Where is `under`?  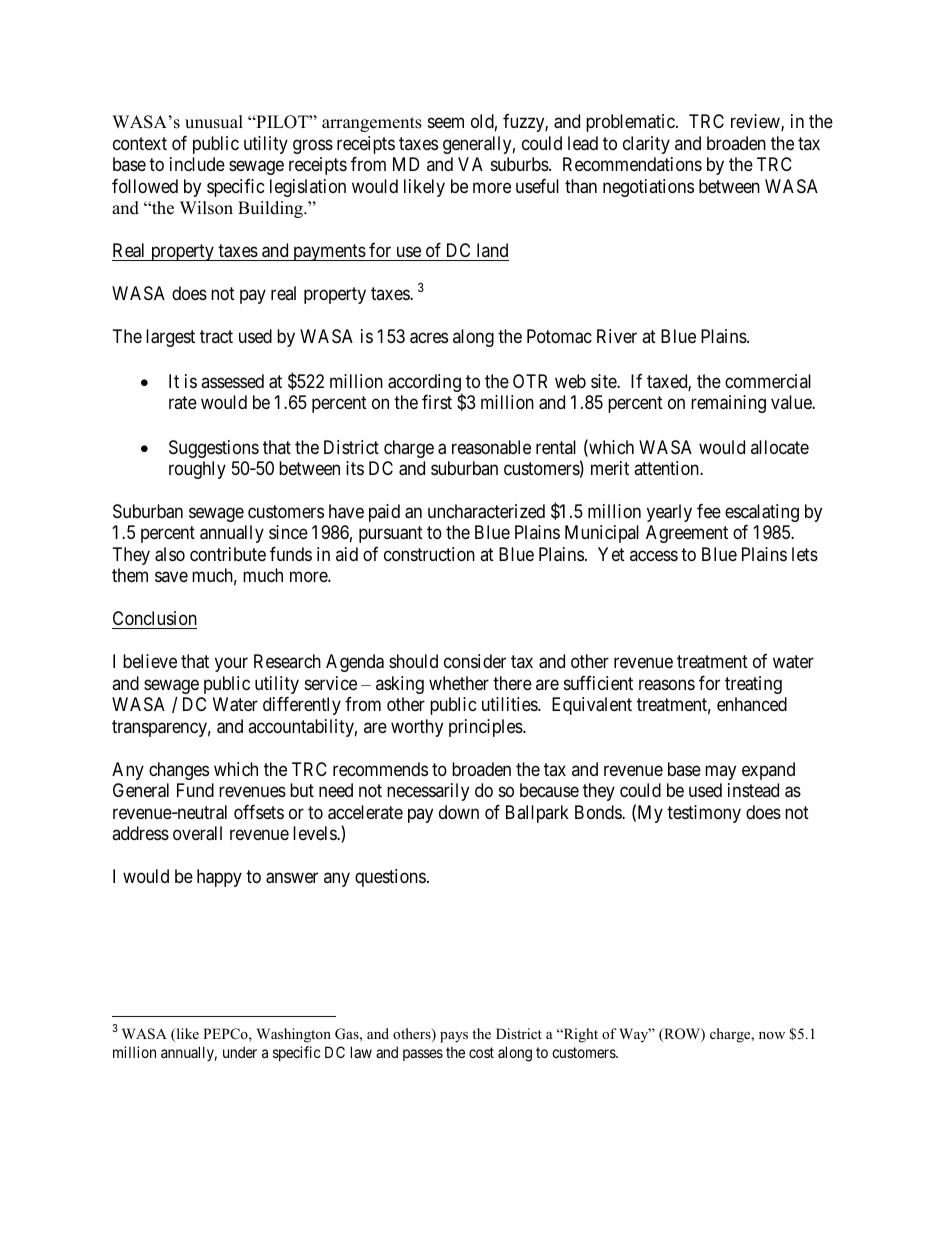
under is located at coordinates (240, 1052).
